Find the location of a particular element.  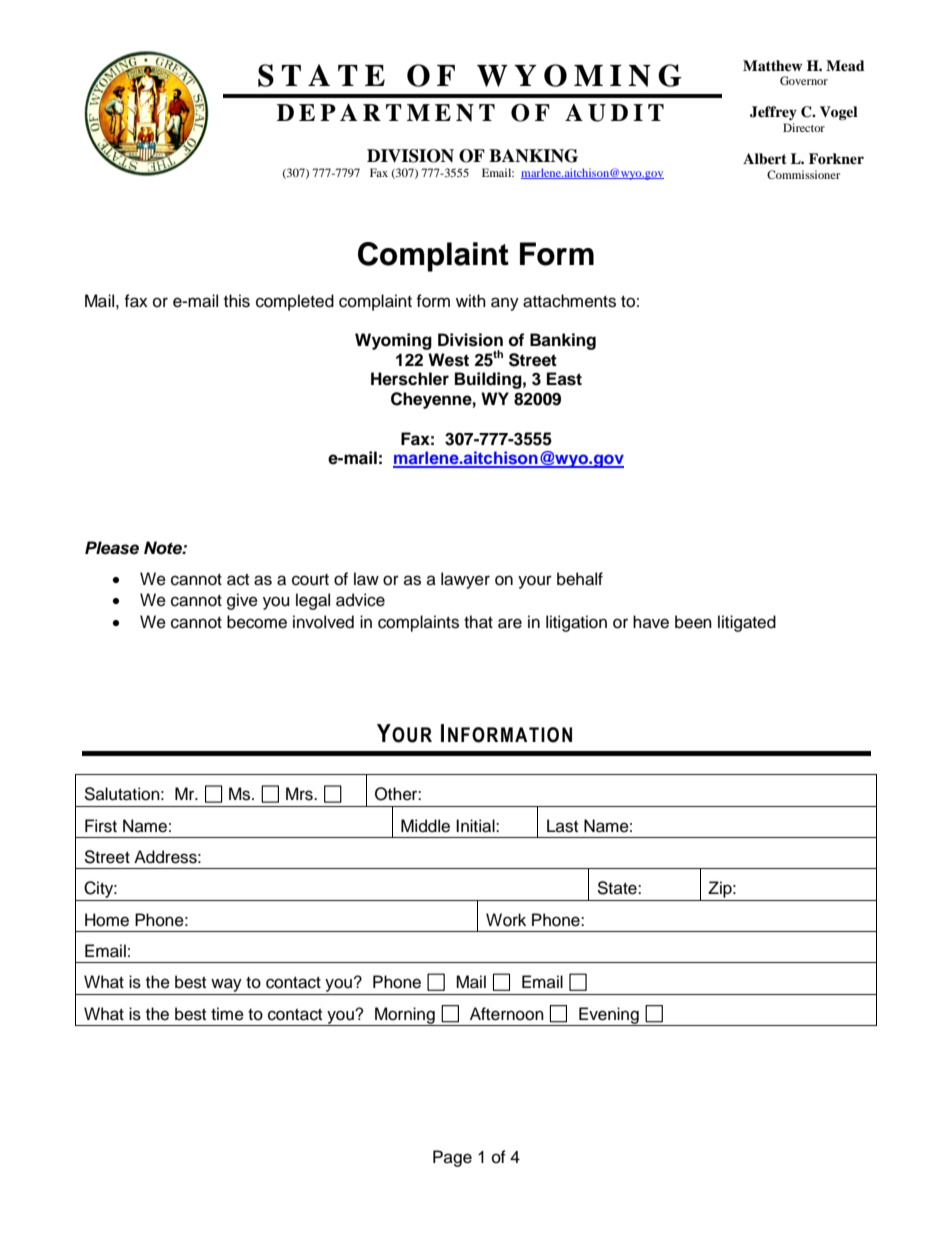

completed is located at coordinates (295, 302).
